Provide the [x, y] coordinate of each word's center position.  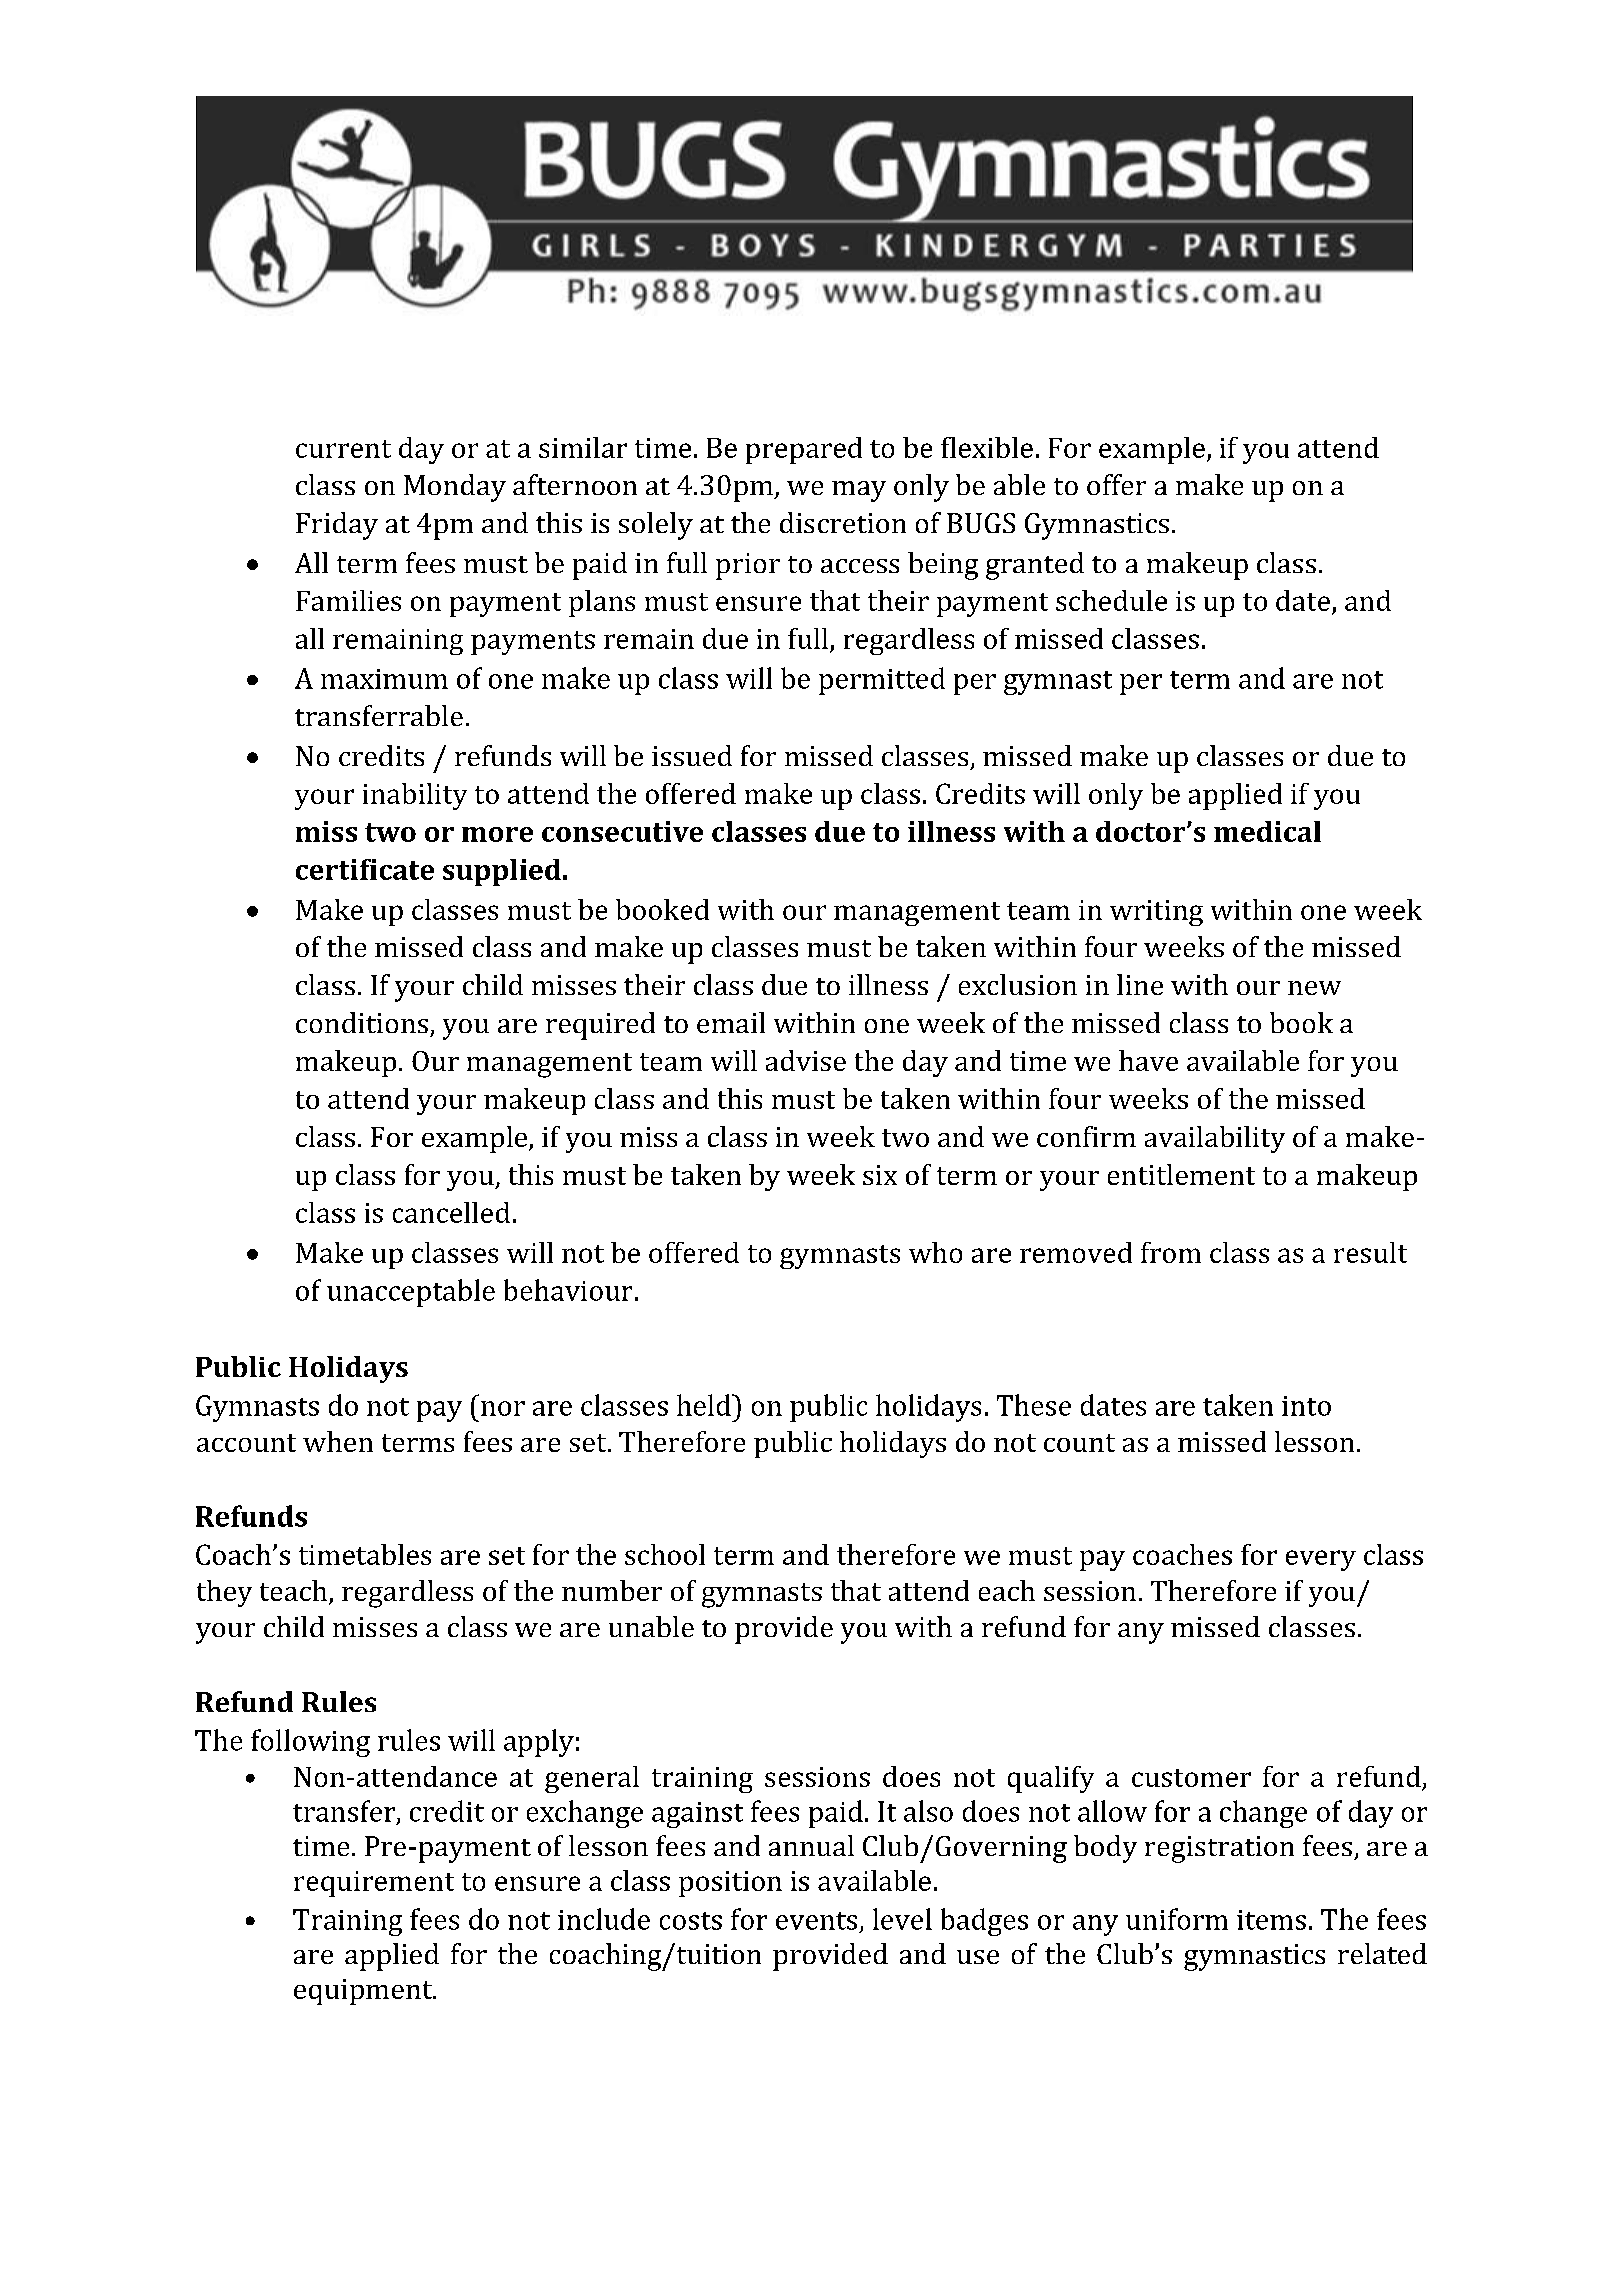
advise [806, 1060]
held [705, 1405]
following [310, 1743]
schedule [1111, 600]
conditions [362, 1022]
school [665, 1554]
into [1306, 1406]
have [1148, 1060]
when [338, 1441]
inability [415, 796]
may [859, 491]
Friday [337, 526]
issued [692, 755]
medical [1267, 831]
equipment [364, 1992]
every [1321, 1560]
